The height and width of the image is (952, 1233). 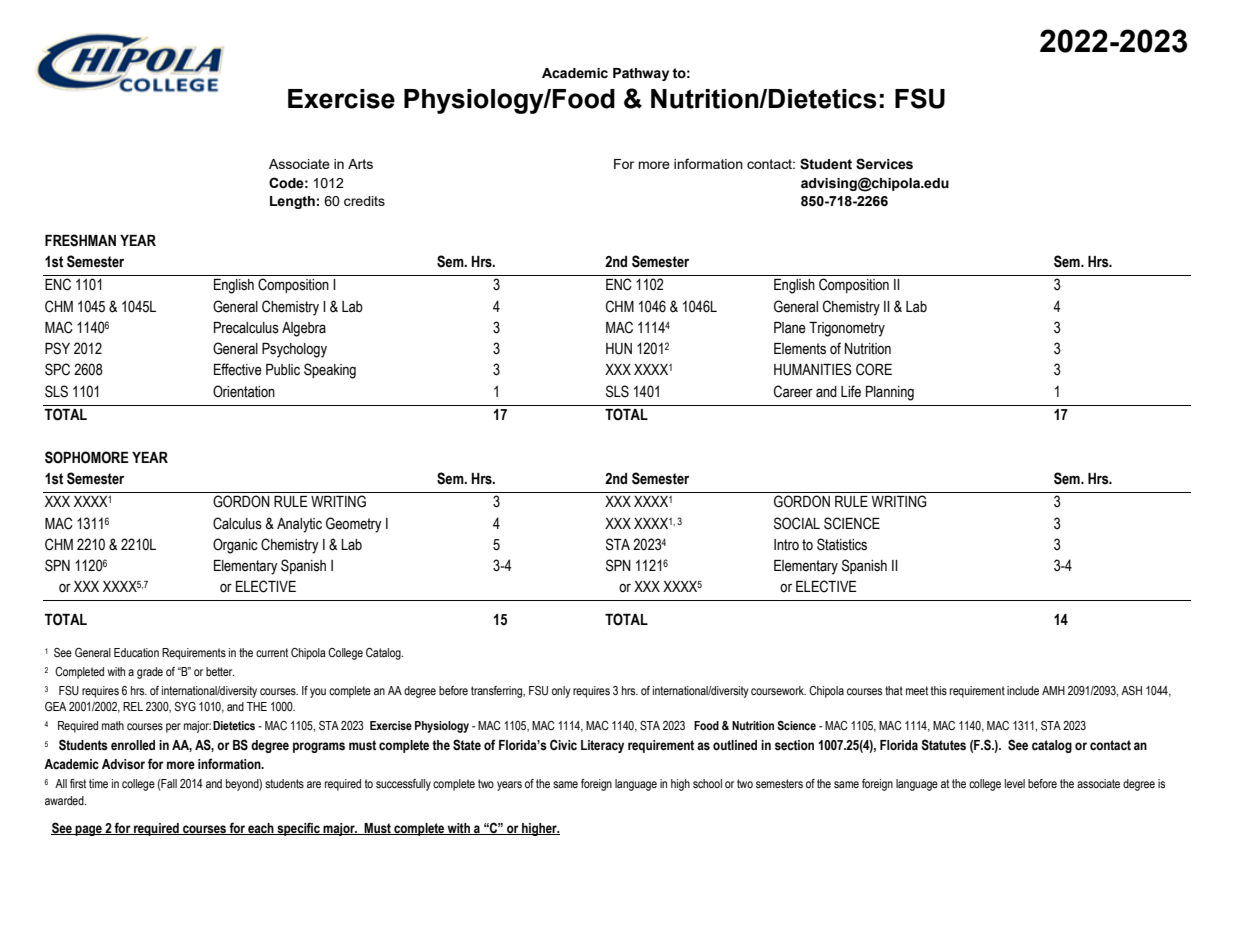 What do you see at coordinates (1023, 690) in the image?
I see `include` at bounding box center [1023, 690].
